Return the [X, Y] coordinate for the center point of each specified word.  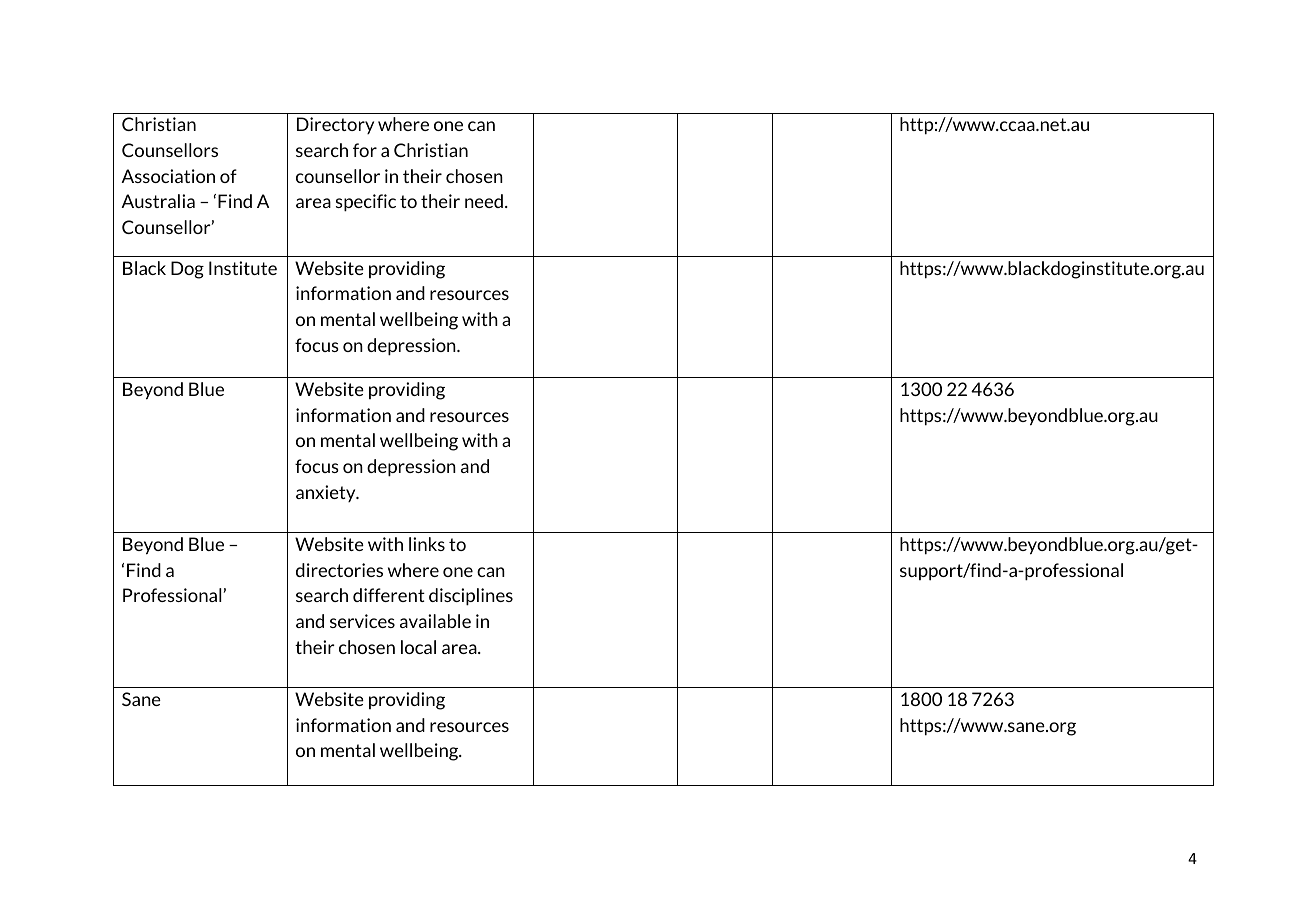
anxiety [327, 493]
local [418, 647]
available [435, 621]
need [484, 201]
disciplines [471, 597]
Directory [335, 125]
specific [366, 203]
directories [339, 570]
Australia [158, 201]
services [362, 621]
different [389, 595]
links [427, 544]
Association [168, 176]
